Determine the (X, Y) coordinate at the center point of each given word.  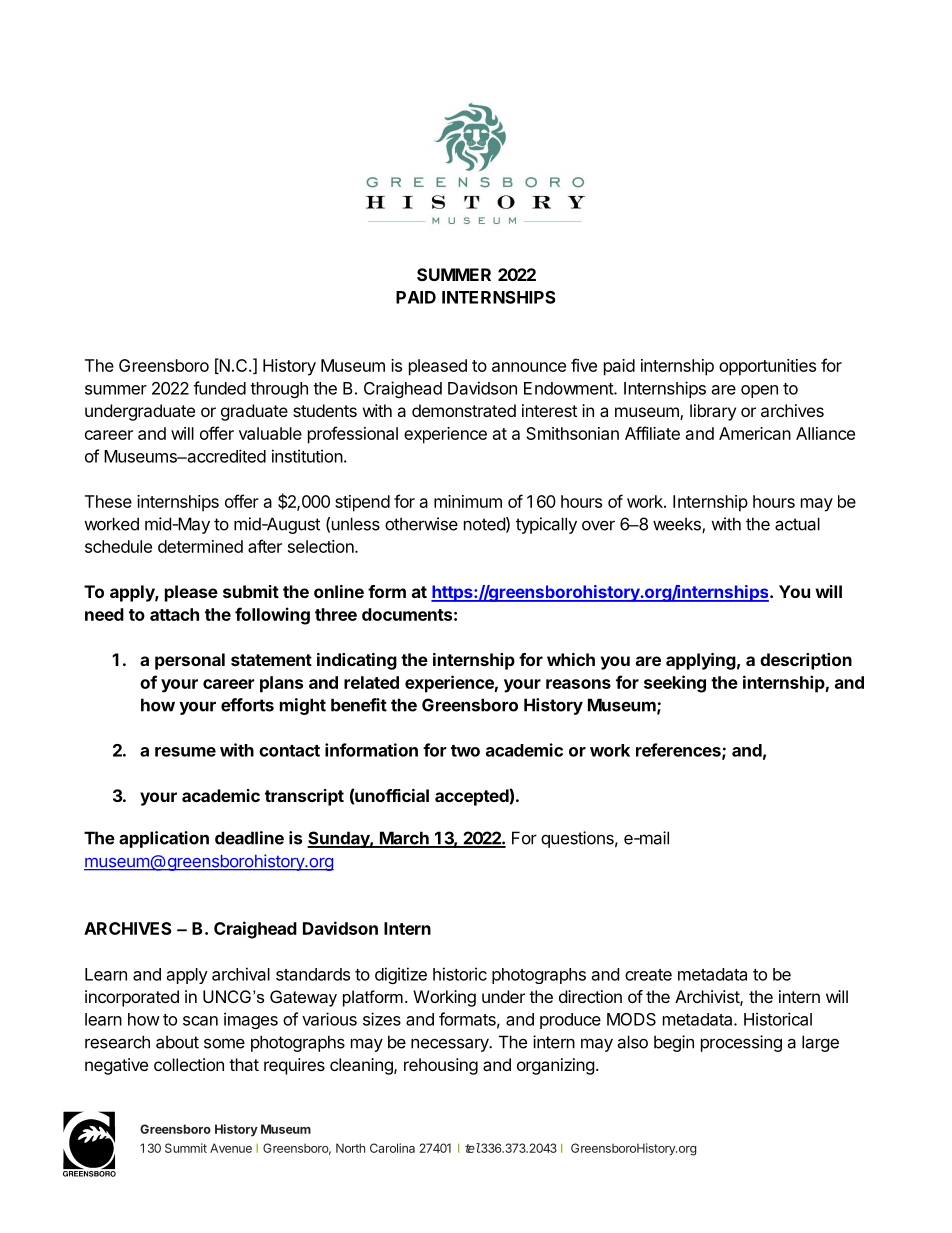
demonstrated (464, 410)
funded (219, 388)
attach (174, 614)
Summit (186, 1148)
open (759, 391)
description (806, 661)
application (164, 839)
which (571, 659)
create (648, 975)
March (404, 839)
